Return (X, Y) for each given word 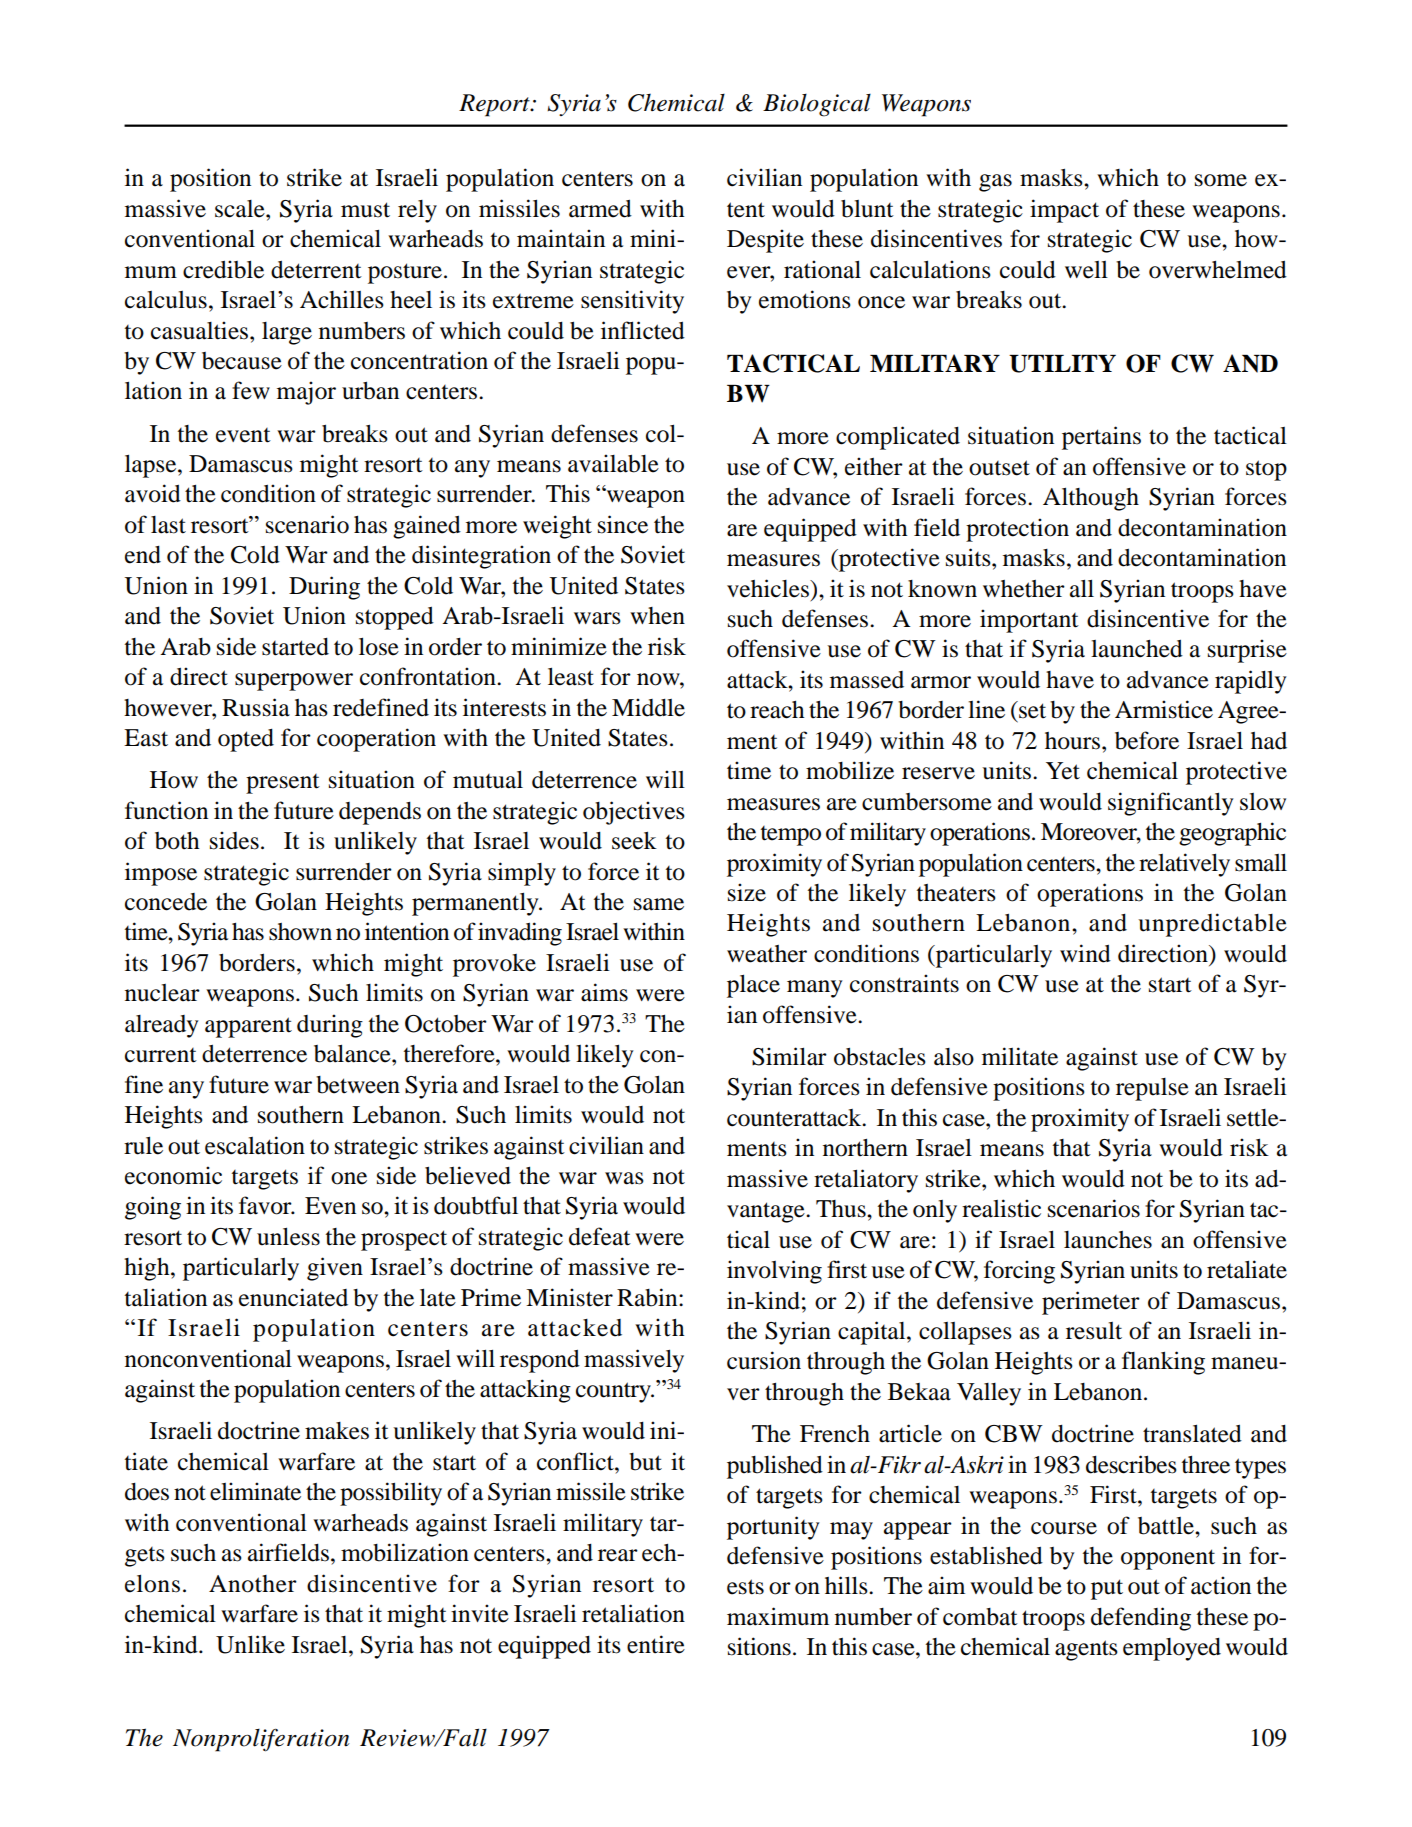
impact (1064, 211)
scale (241, 209)
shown (300, 932)
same (659, 904)
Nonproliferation (261, 1740)
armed (600, 209)
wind (1085, 953)
